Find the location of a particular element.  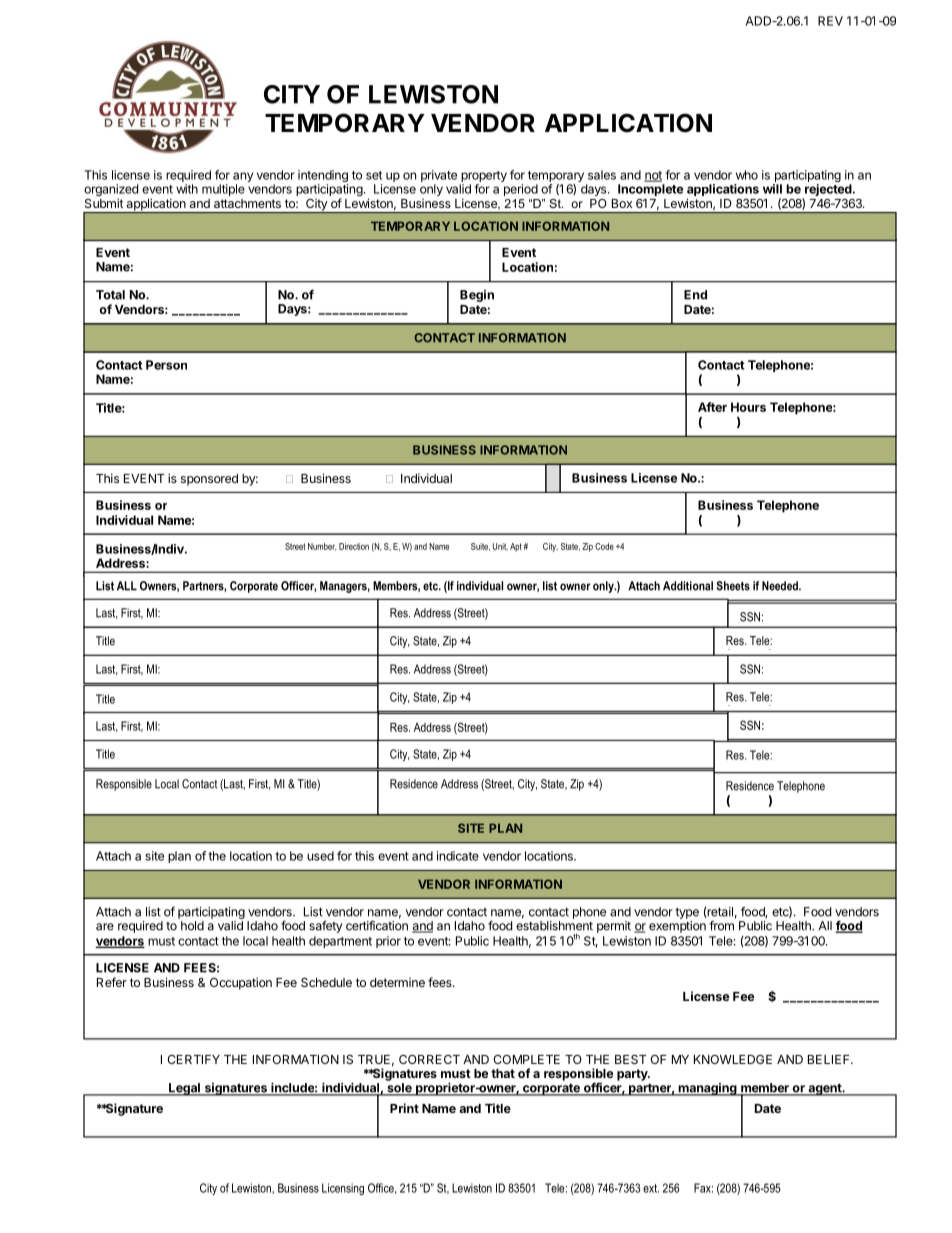

private is located at coordinates (439, 176).
